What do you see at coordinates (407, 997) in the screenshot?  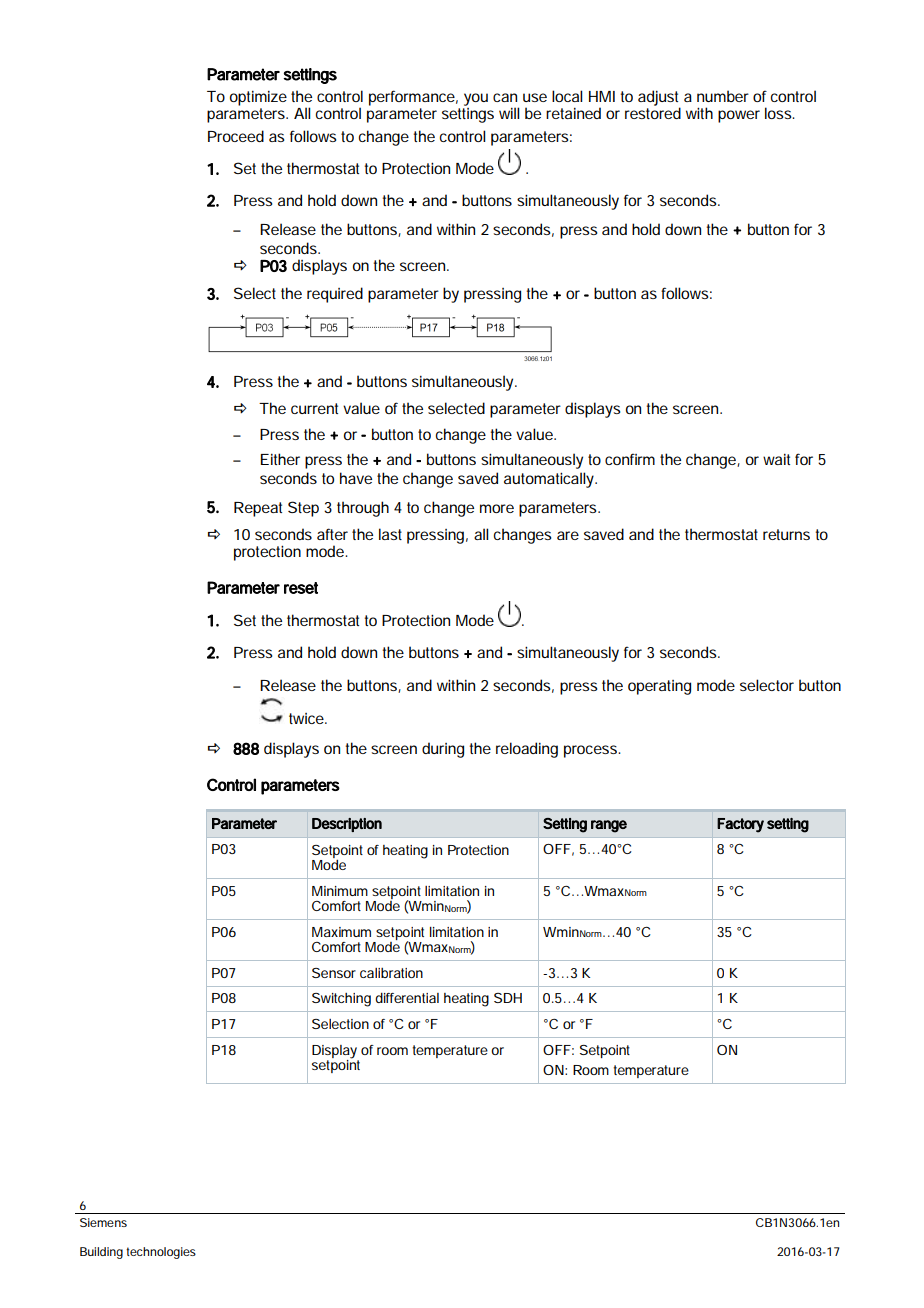 I see `differential` at bounding box center [407, 997].
